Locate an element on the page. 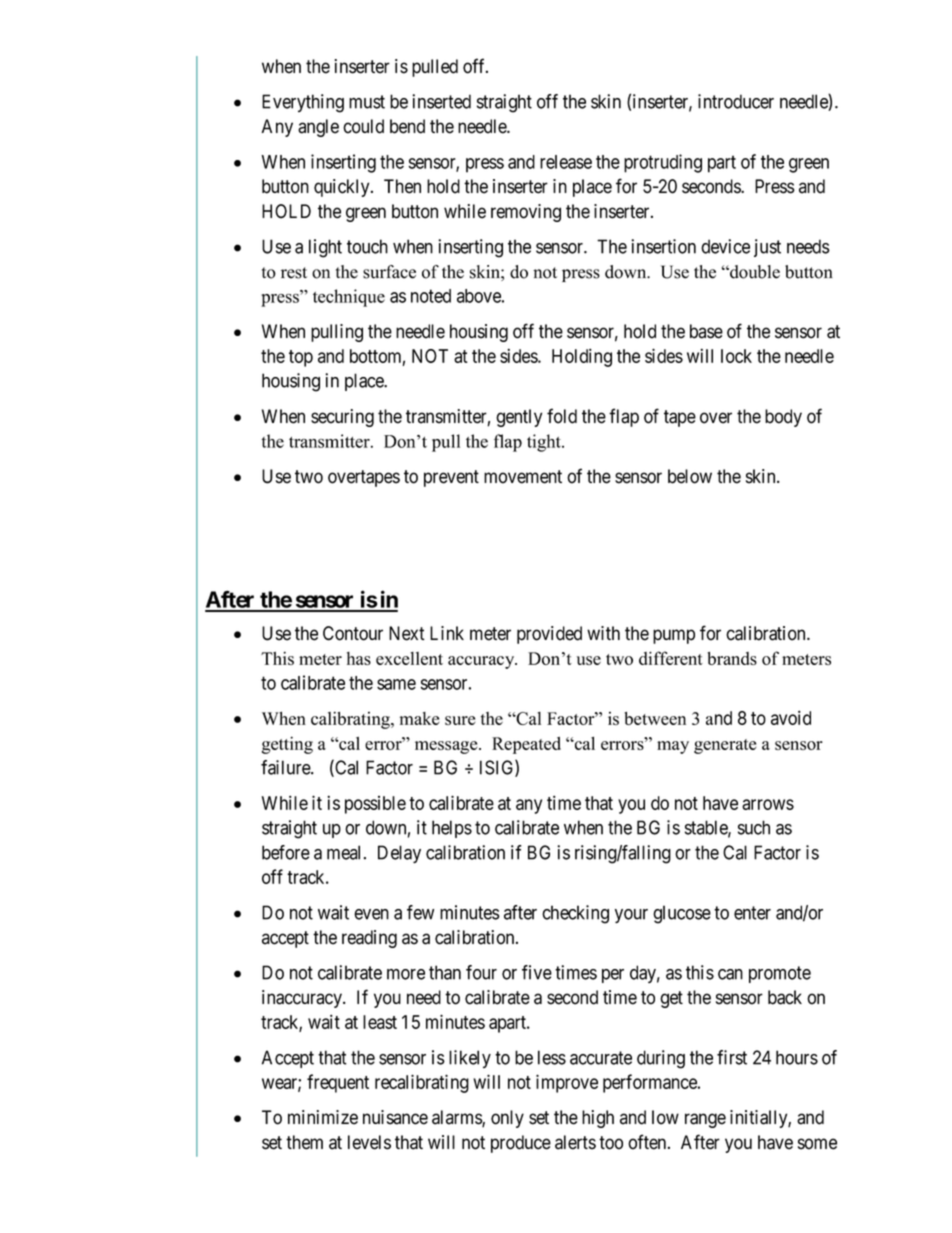 This image has height=1233, width=952. Repeated is located at coordinates (526, 745).
